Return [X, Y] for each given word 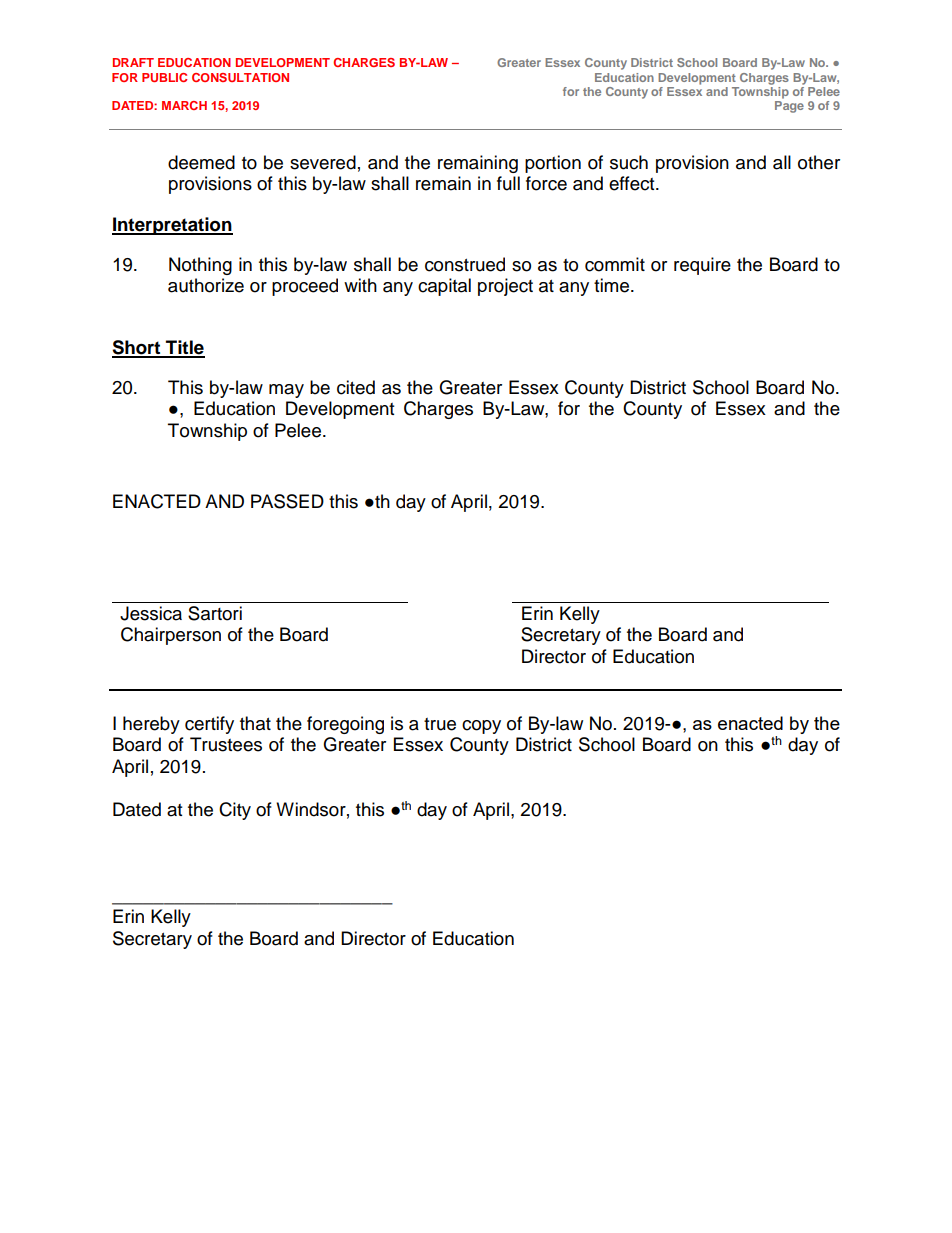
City [235, 811]
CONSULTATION [240, 77]
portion [553, 164]
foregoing [345, 725]
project [505, 287]
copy [481, 727]
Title [184, 348]
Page [789, 107]
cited [356, 387]
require [702, 266]
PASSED [287, 501]
